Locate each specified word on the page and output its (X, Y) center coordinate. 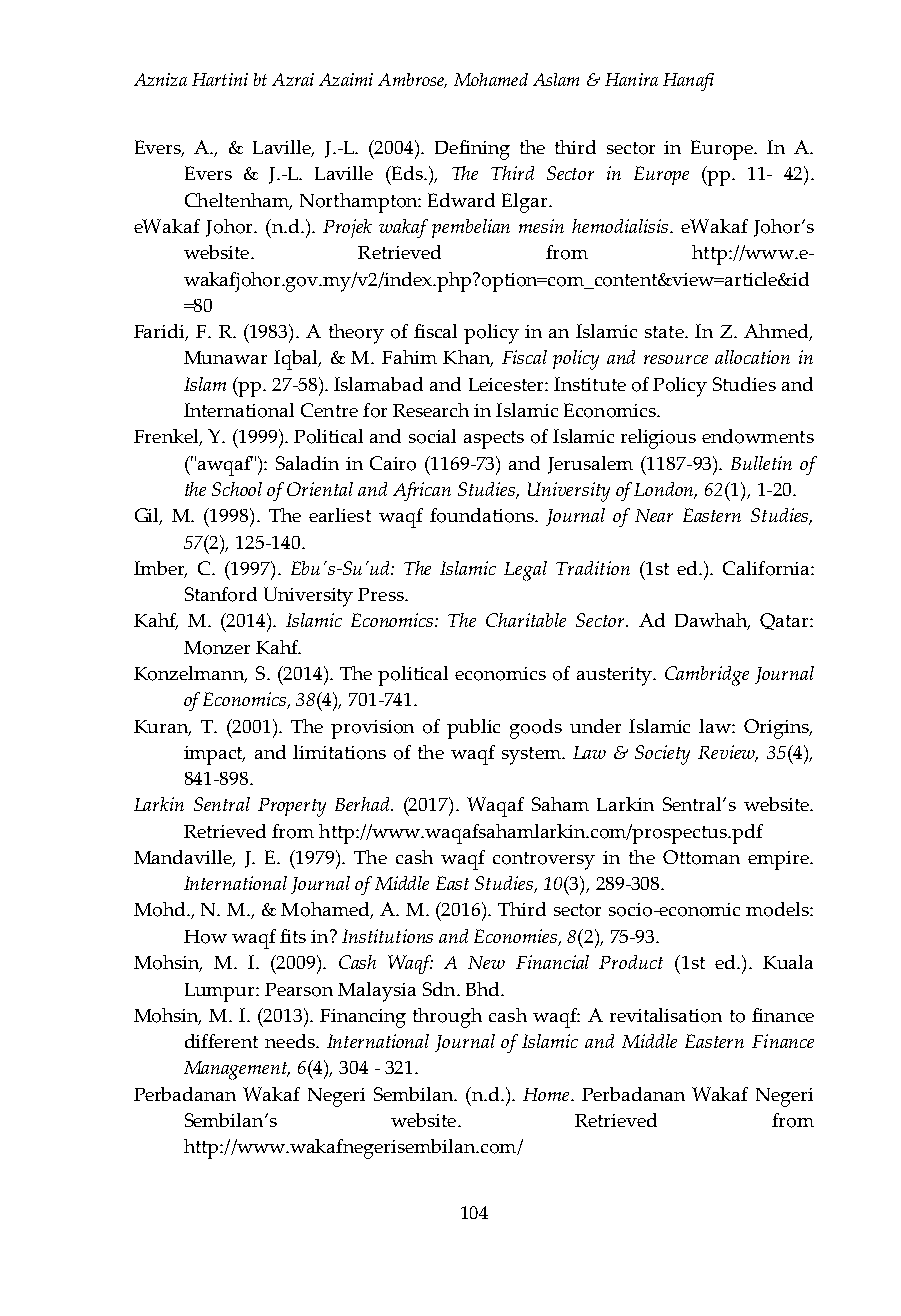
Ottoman (701, 857)
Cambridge (707, 676)
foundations (483, 515)
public (473, 729)
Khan (468, 358)
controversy (544, 861)
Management (237, 1070)
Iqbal (297, 360)
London (665, 490)
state (665, 332)
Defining (472, 150)
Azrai (293, 79)
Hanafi (688, 82)
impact (214, 755)
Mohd (161, 909)
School (237, 489)
